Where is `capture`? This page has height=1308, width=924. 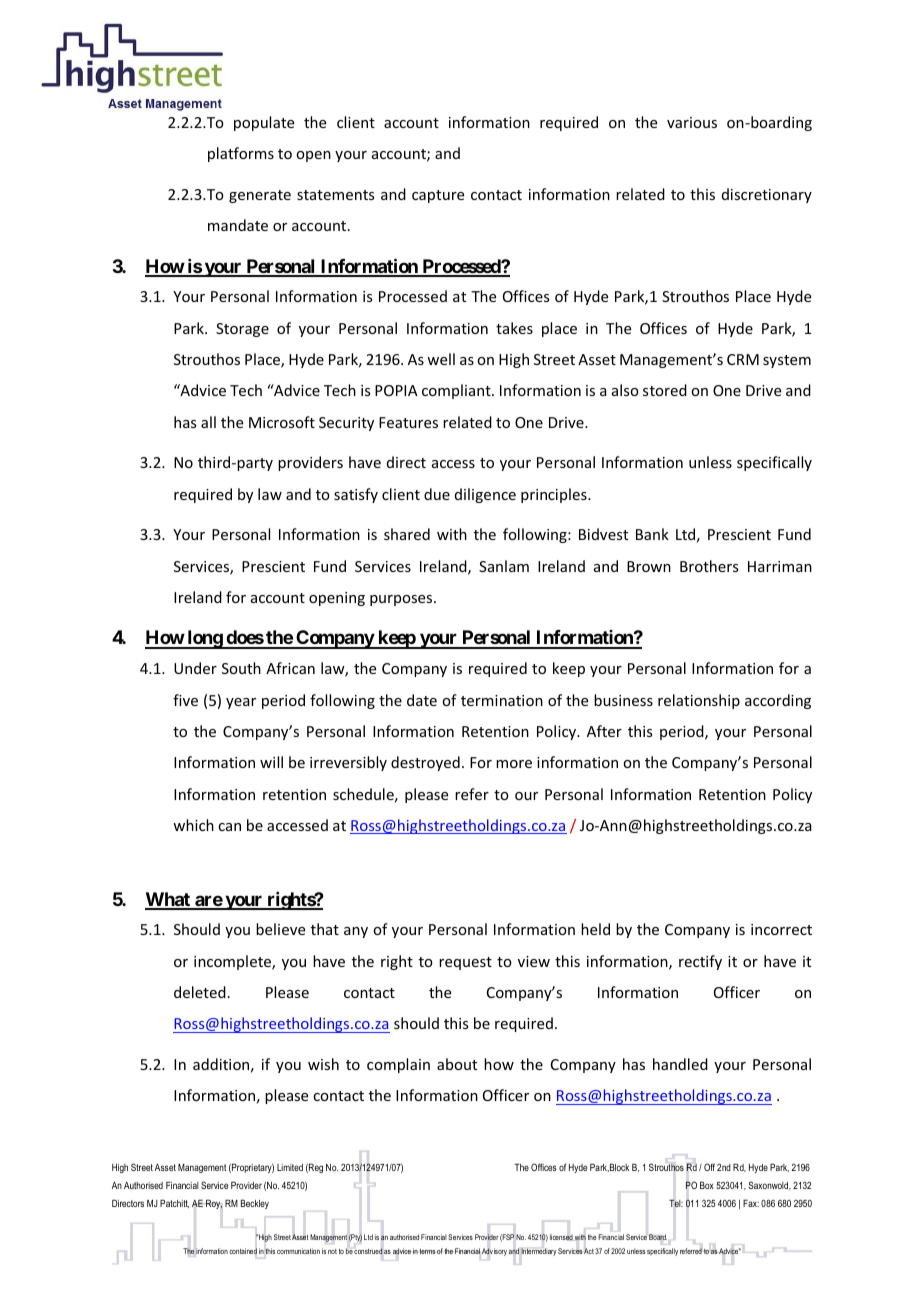 capture is located at coordinates (438, 196).
